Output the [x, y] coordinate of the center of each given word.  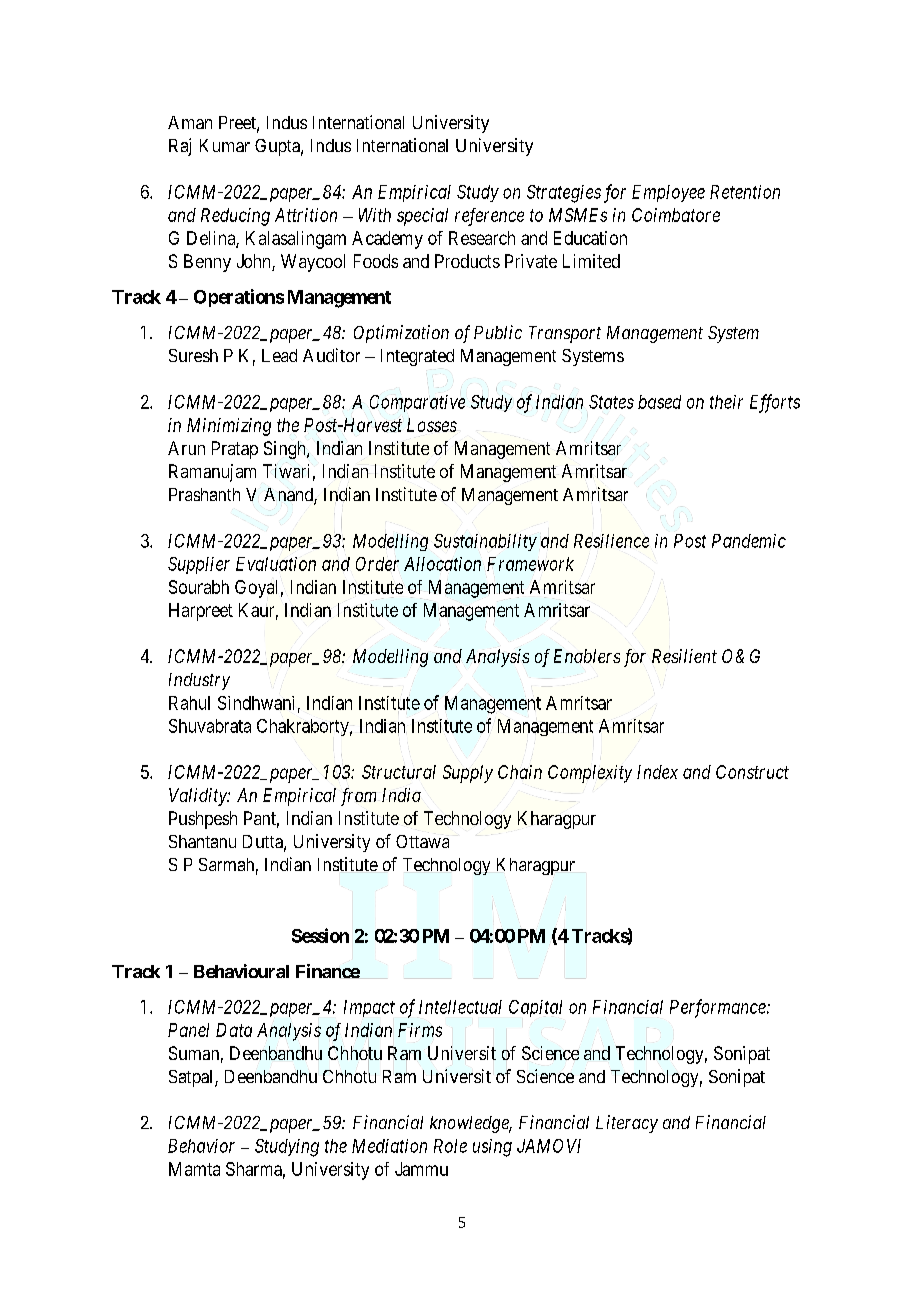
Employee [668, 193]
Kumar [225, 145]
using [492, 1148]
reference [489, 217]
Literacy [627, 1124]
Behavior [201, 1146]
